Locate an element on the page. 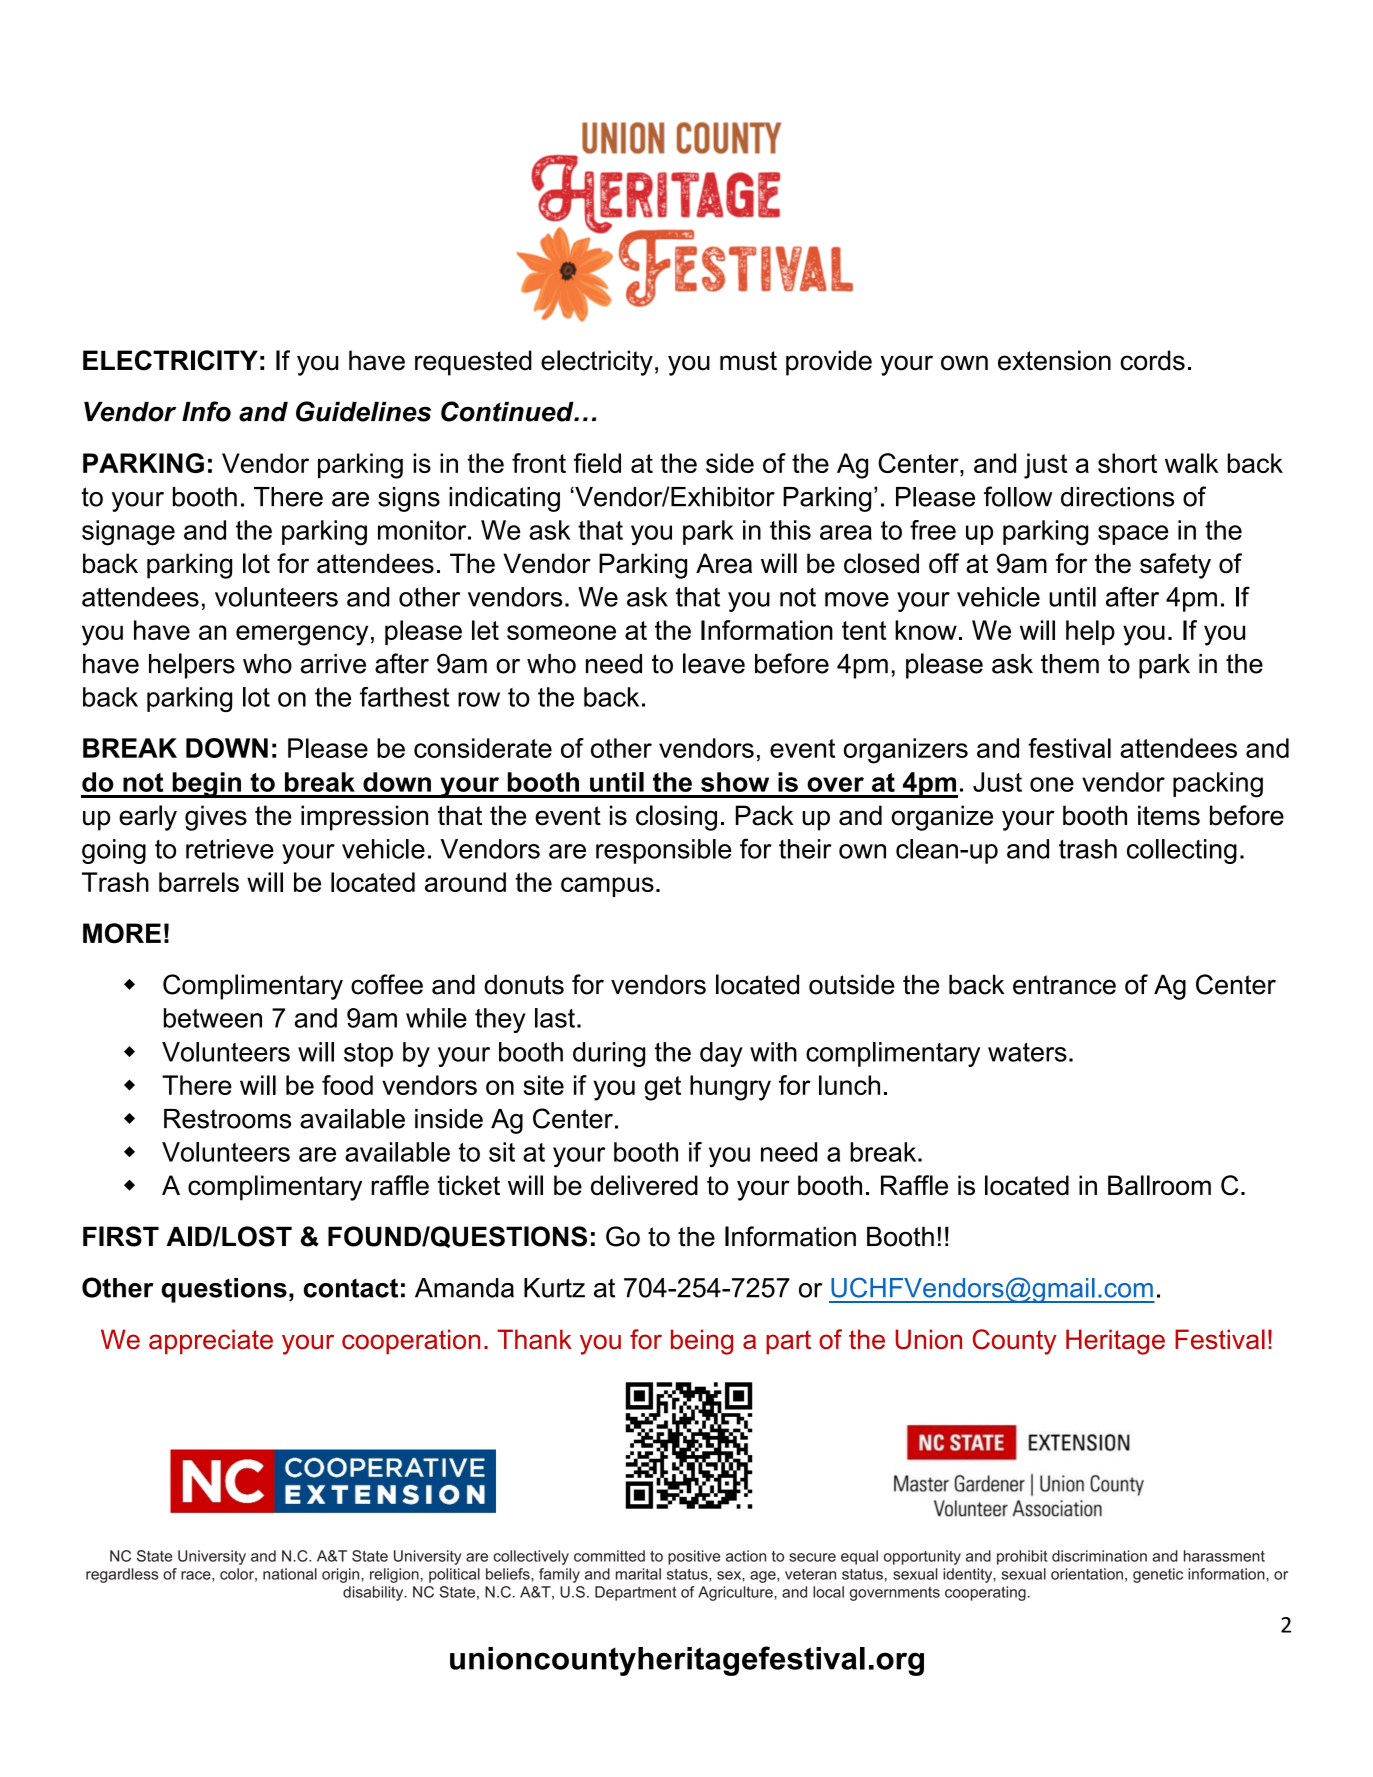 The image size is (1373, 1777). closing is located at coordinates (676, 818).
